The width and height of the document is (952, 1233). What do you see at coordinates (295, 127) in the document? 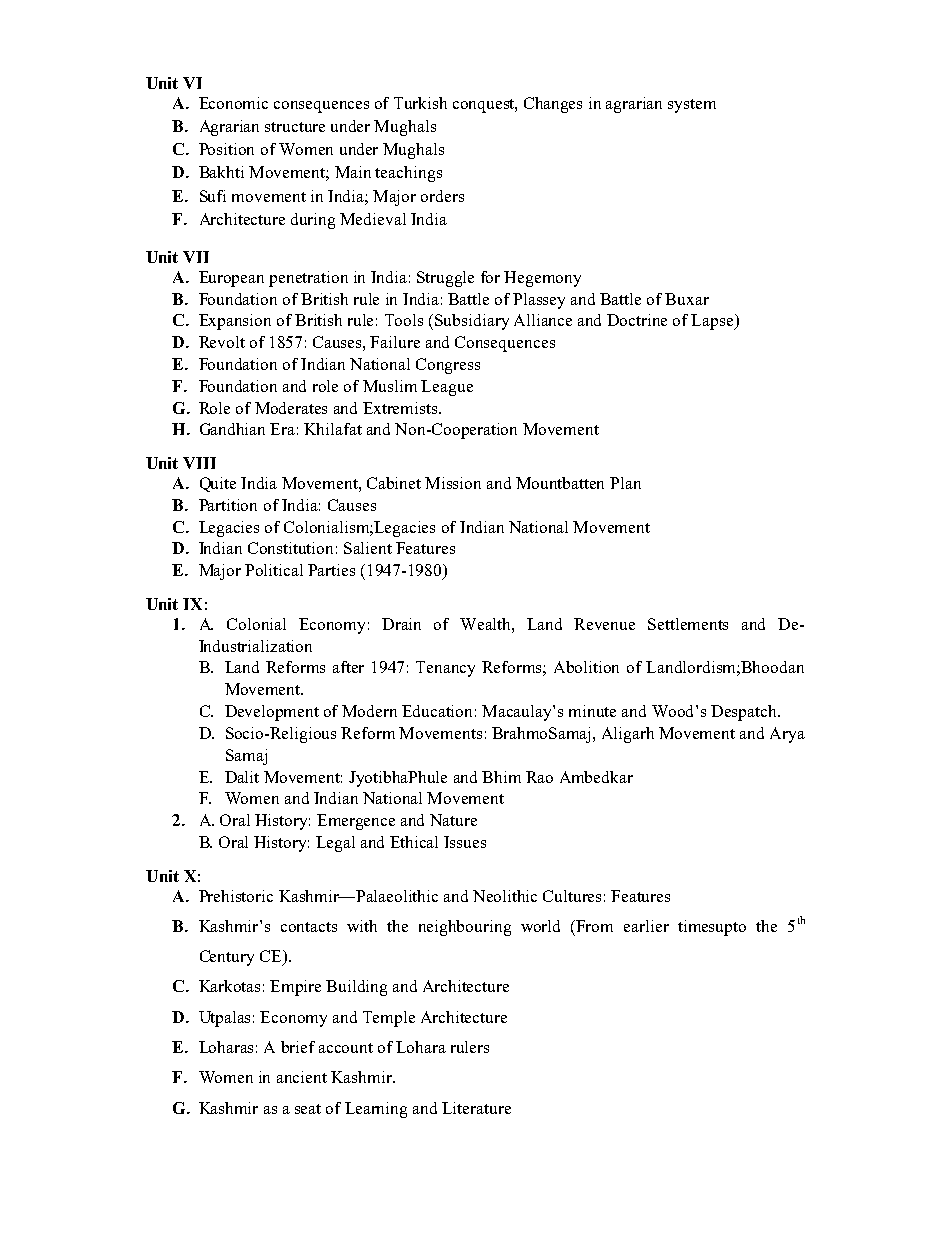
I see `structure` at bounding box center [295, 127].
